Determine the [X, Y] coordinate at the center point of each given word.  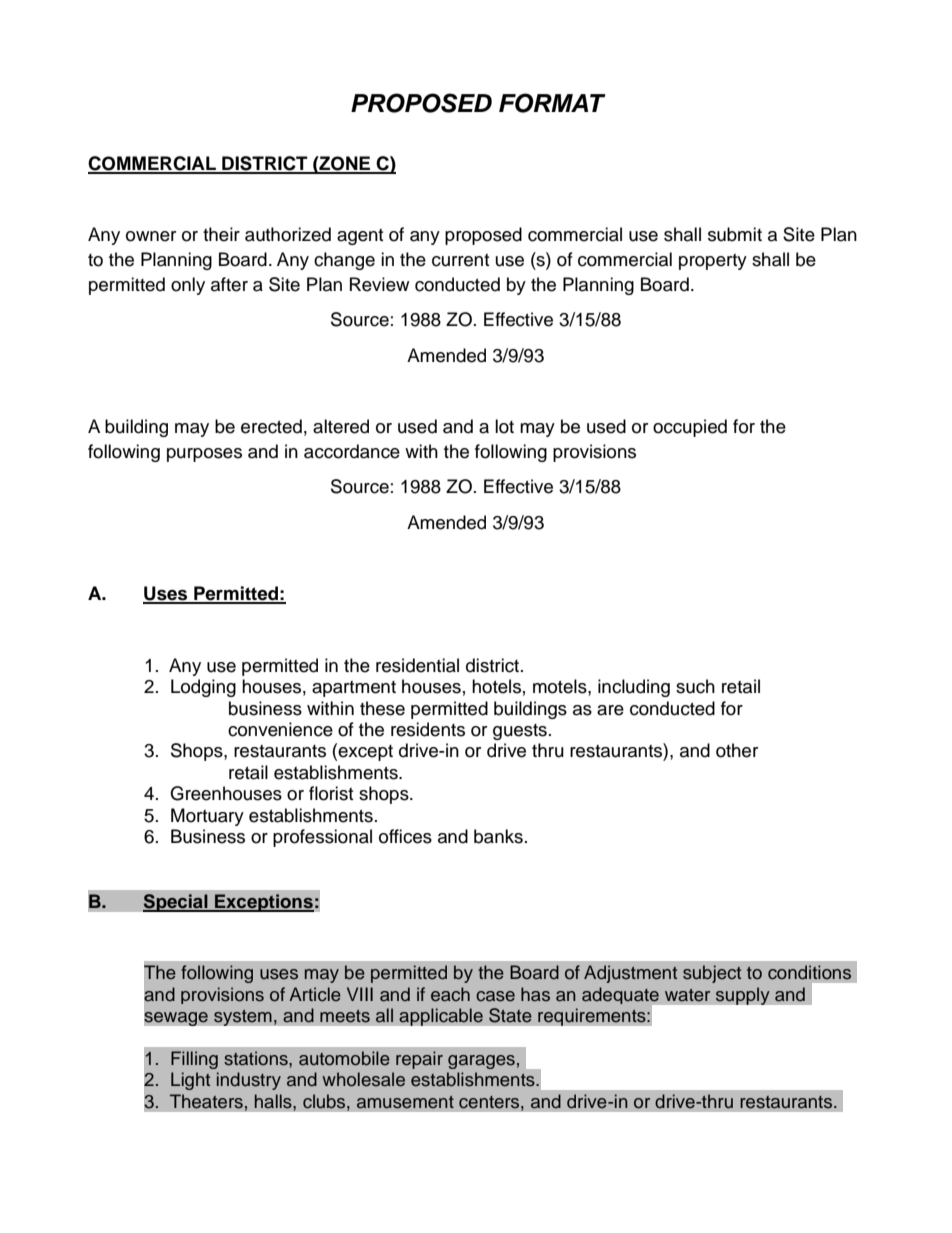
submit [735, 234]
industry [249, 1081]
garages [481, 1062]
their [221, 234]
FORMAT [552, 103]
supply [742, 996]
